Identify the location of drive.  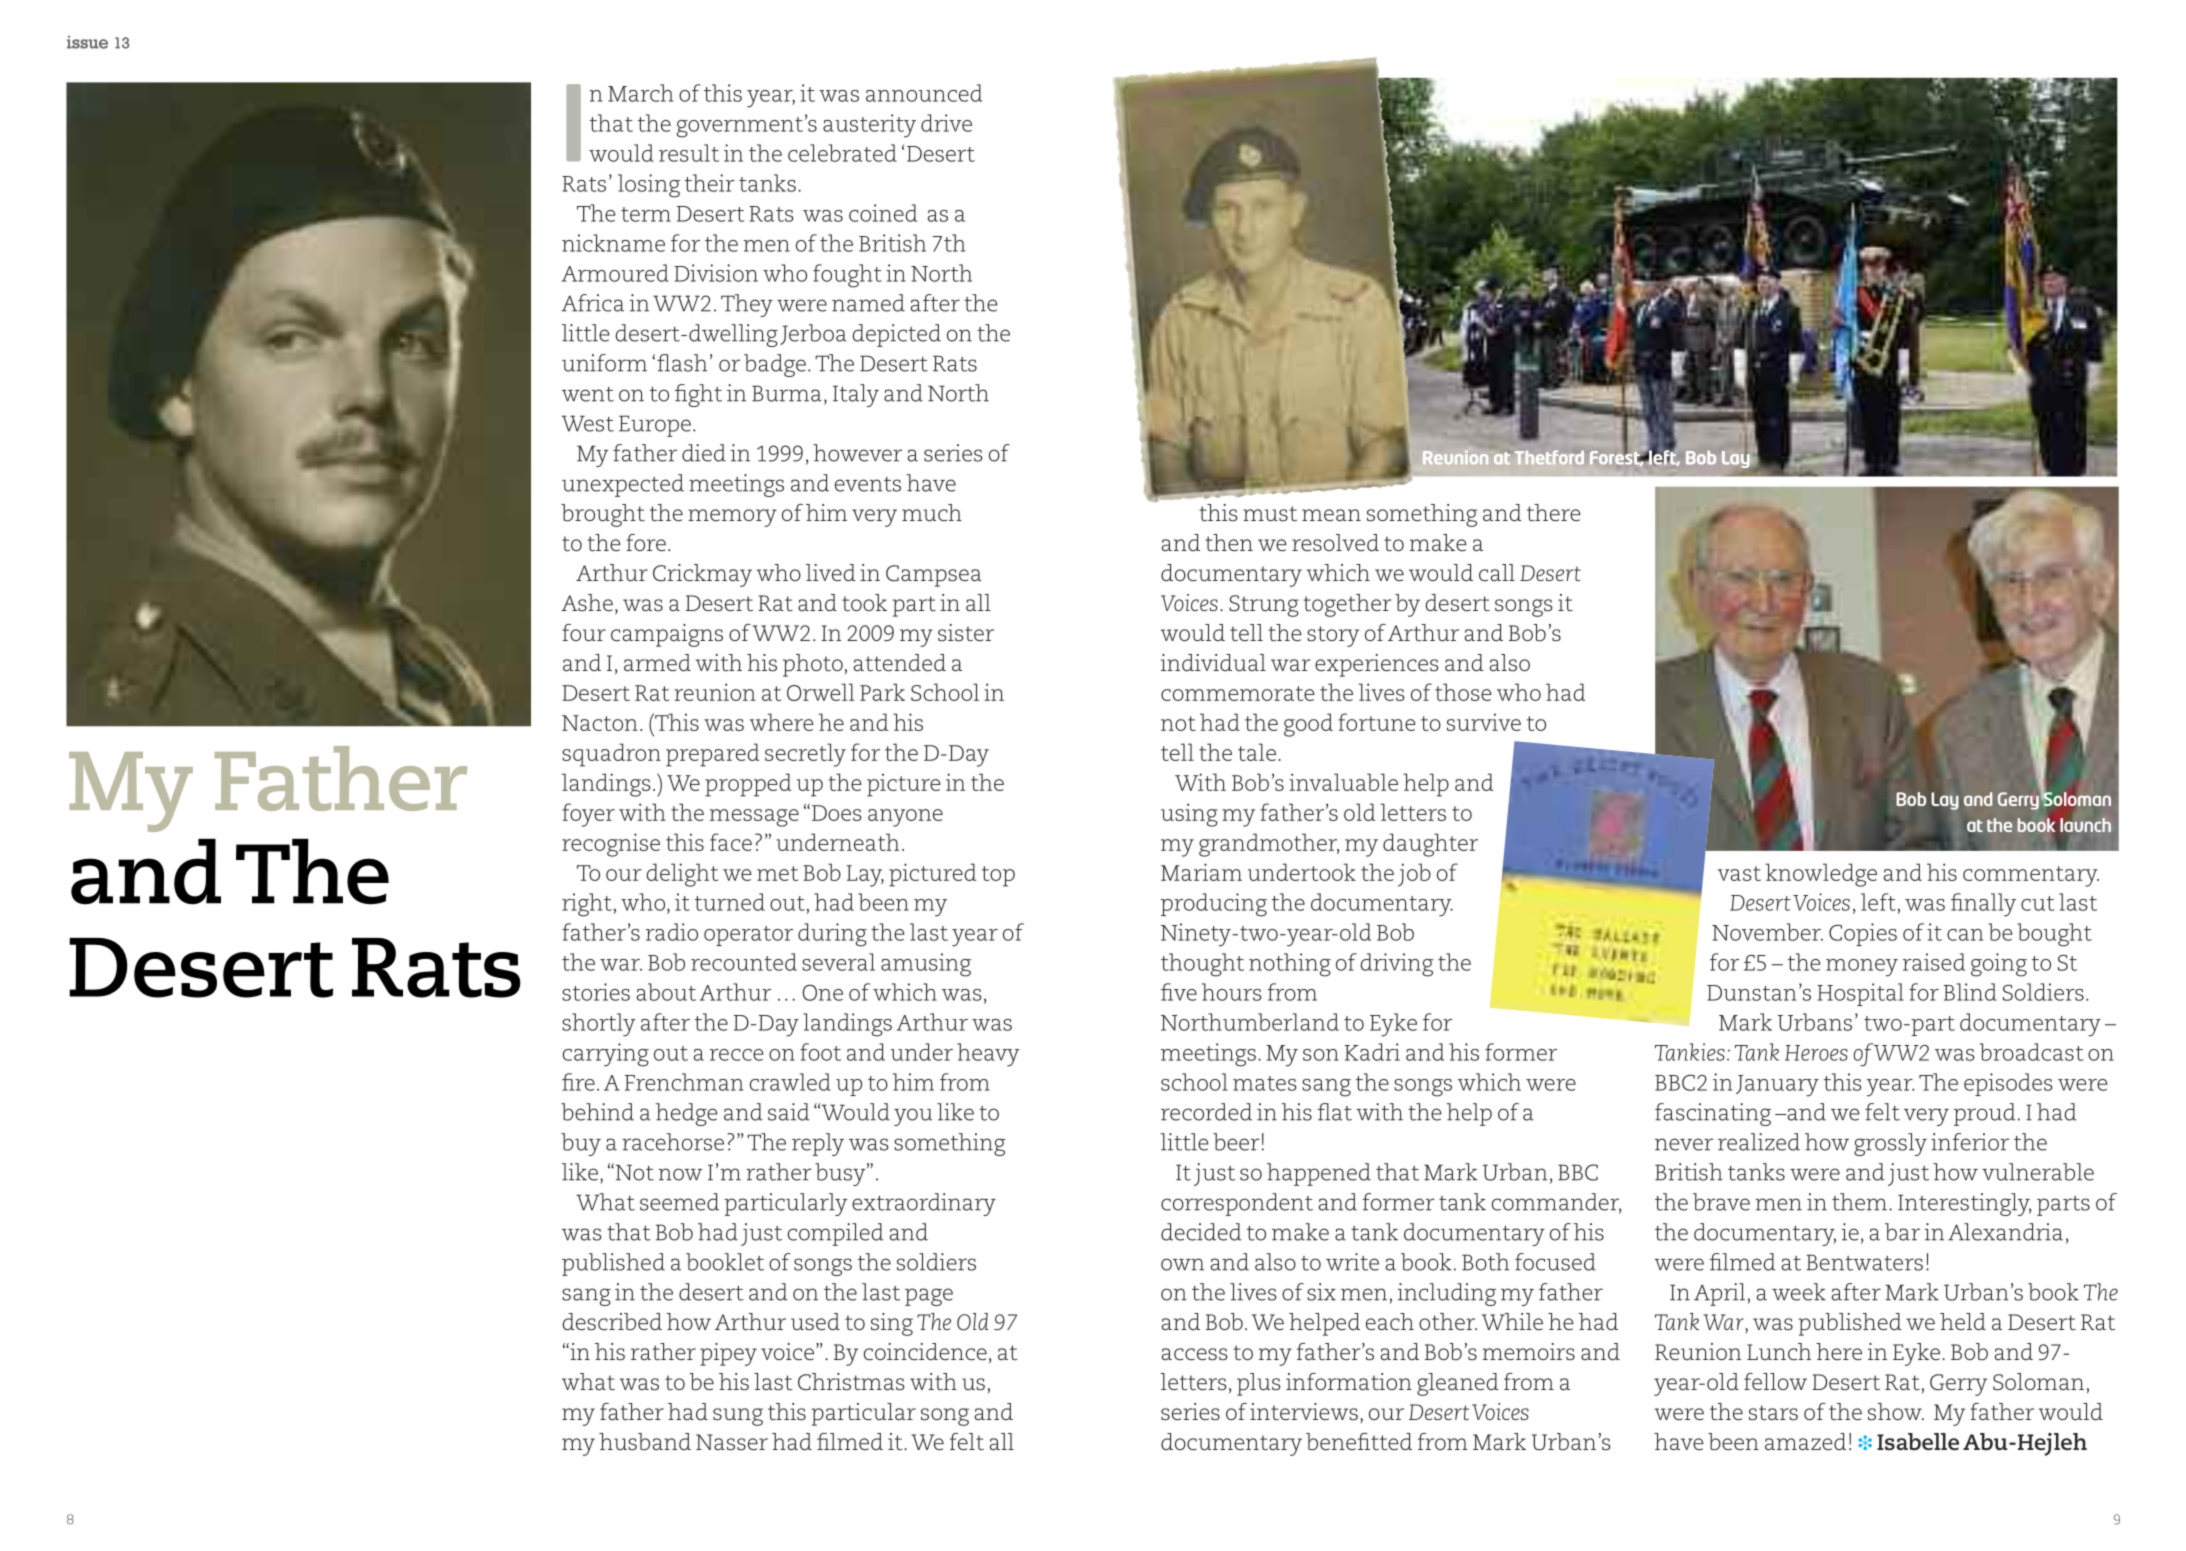
(946, 123).
